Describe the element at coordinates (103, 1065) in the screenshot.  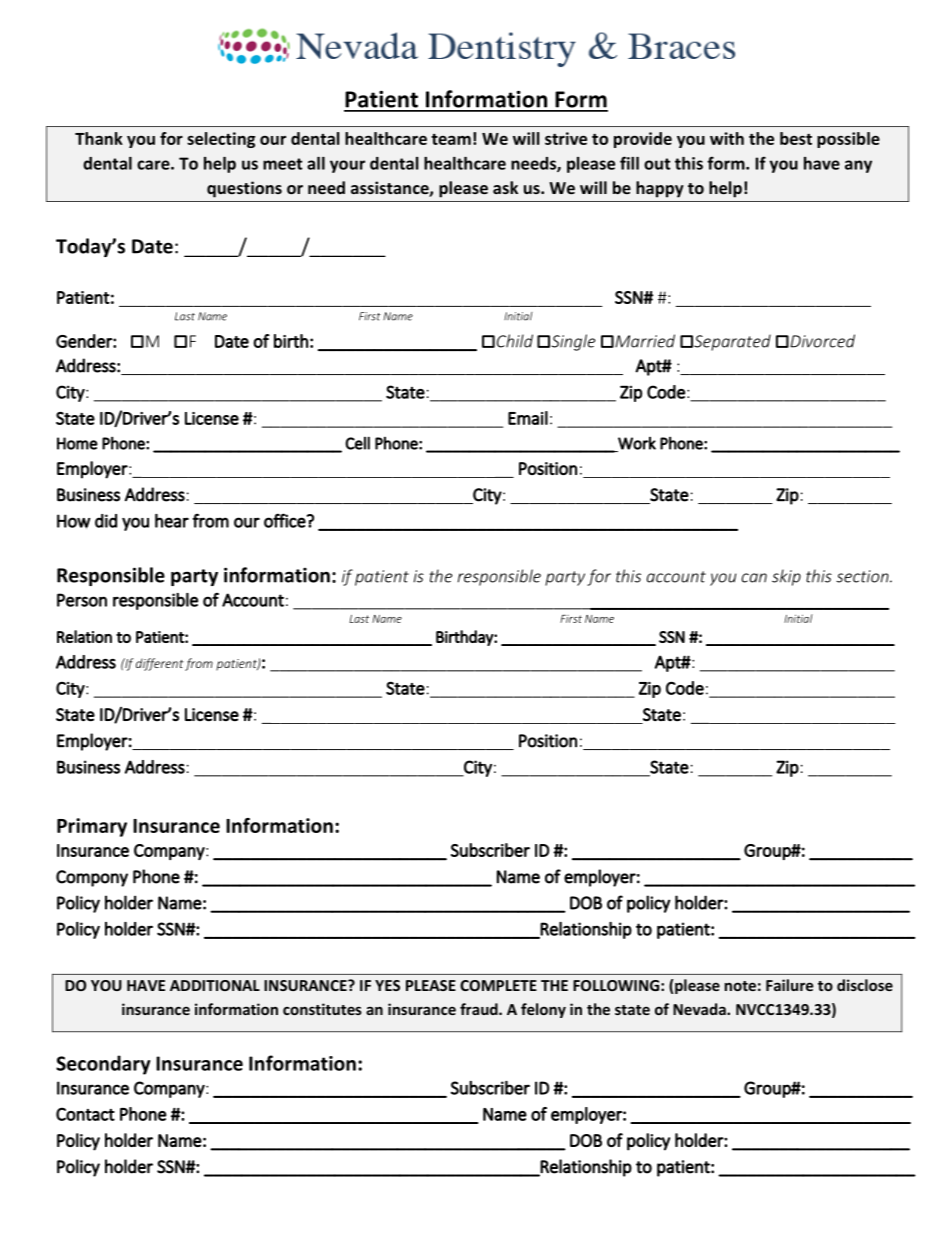
I see `Secondary` at that location.
